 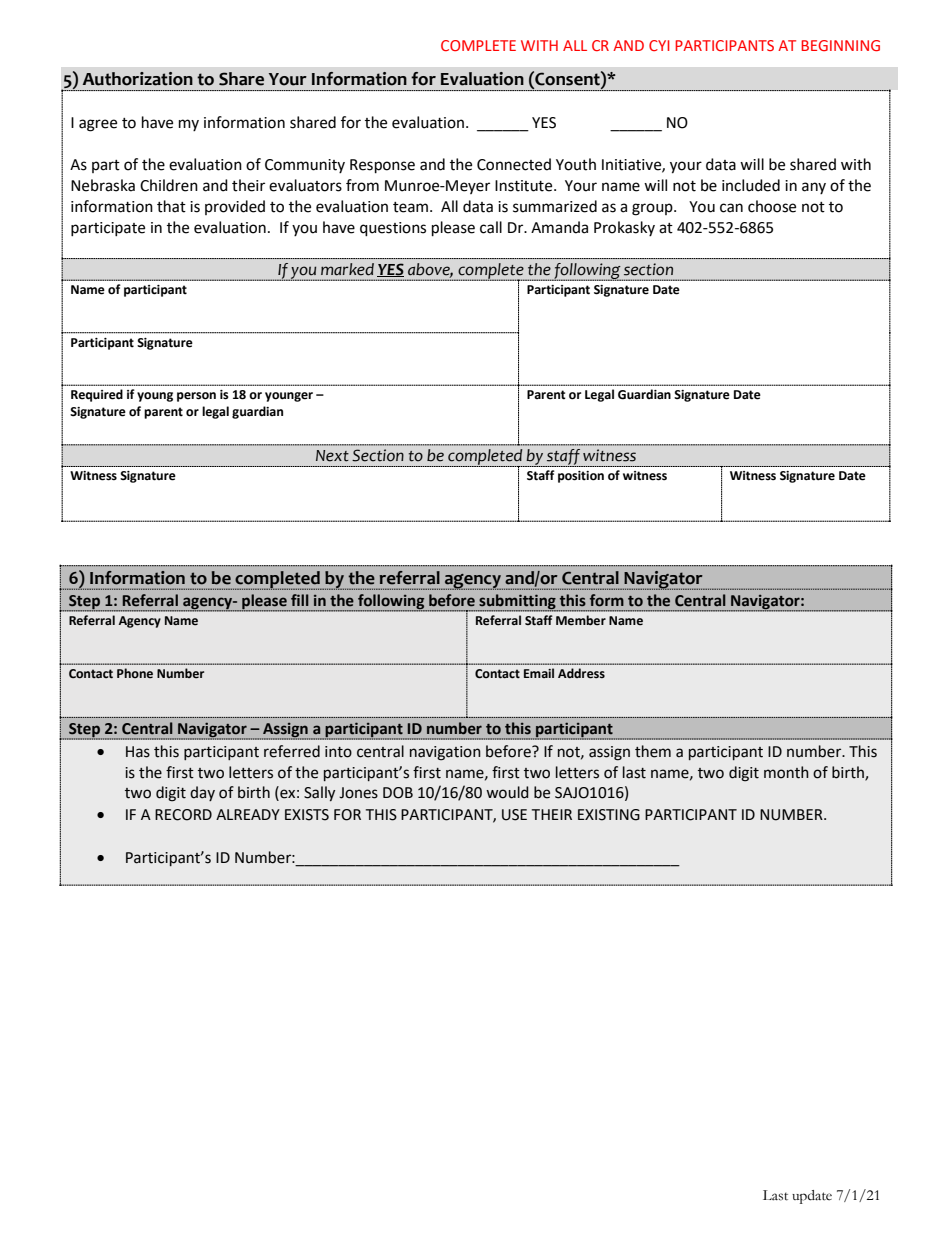 What do you see at coordinates (507, 792) in the screenshot?
I see `would` at bounding box center [507, 792].
